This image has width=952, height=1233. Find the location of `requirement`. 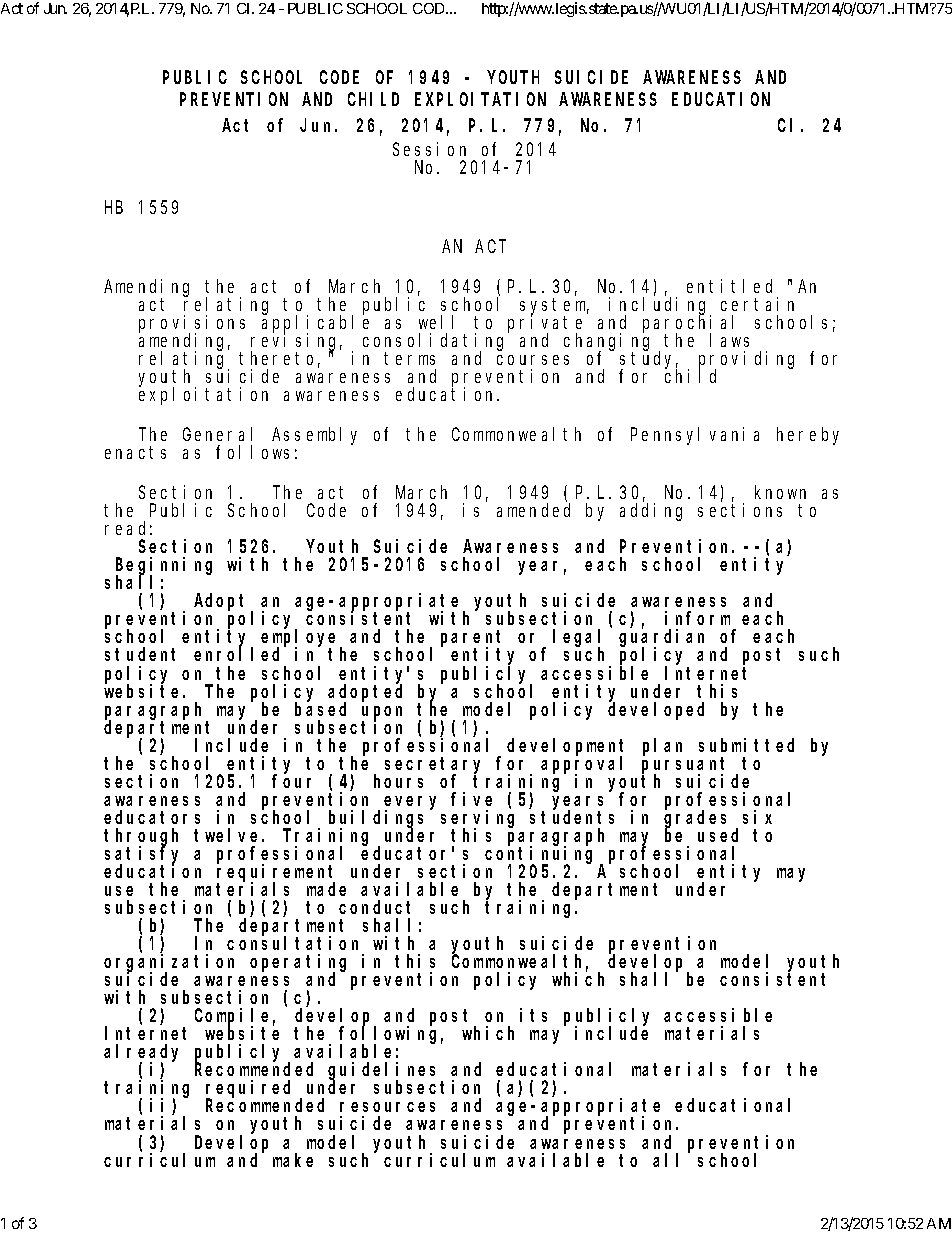

requirement is located at coordinates (276, 874).
